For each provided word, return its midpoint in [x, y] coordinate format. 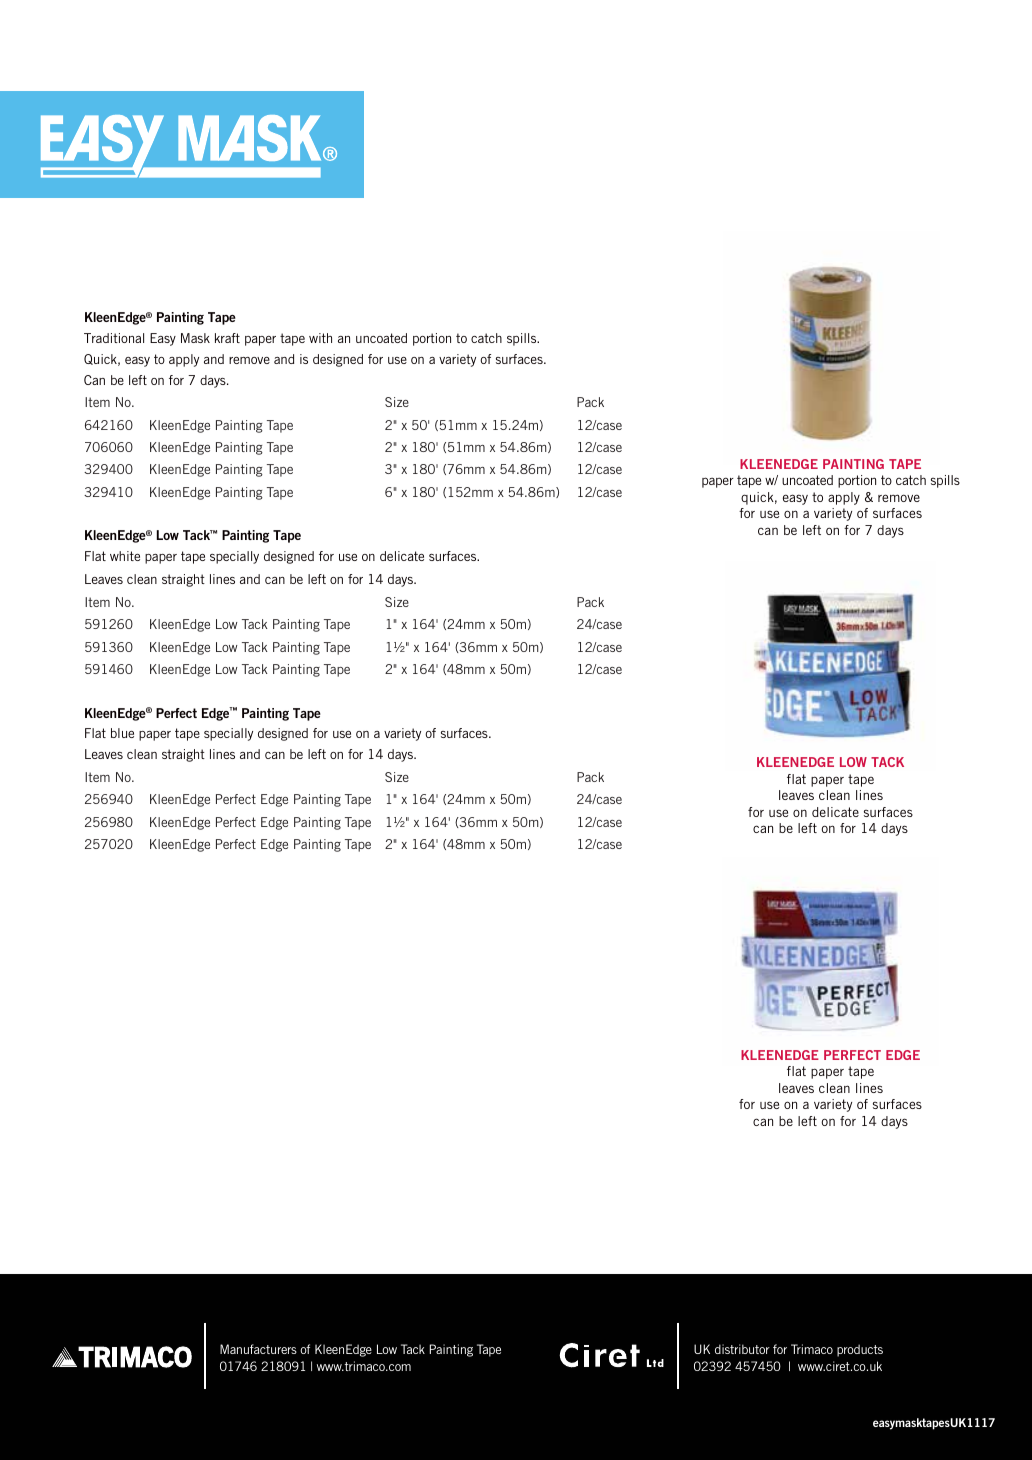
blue [122, 733]
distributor [742, 1349]
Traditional [114, 338]
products [860, 1350]
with [320, 338]
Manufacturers [258, 1349]
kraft [227, 338]
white [125, 556]
